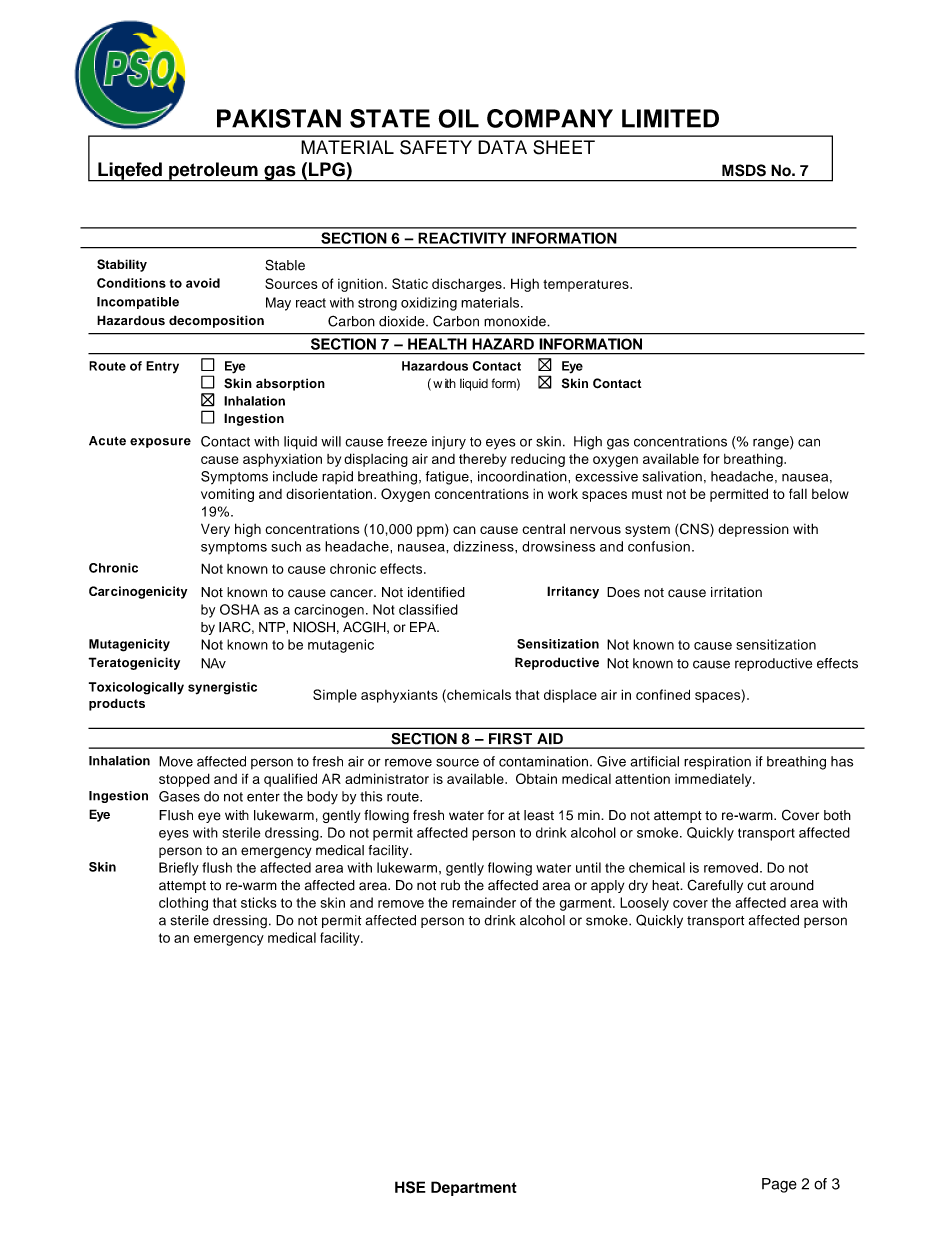 This screenshot has height=1233, width=952. What do you see at coordinates (502, 147) in the screenshot?
I see `DATA` at bounding box center [502, 147].
